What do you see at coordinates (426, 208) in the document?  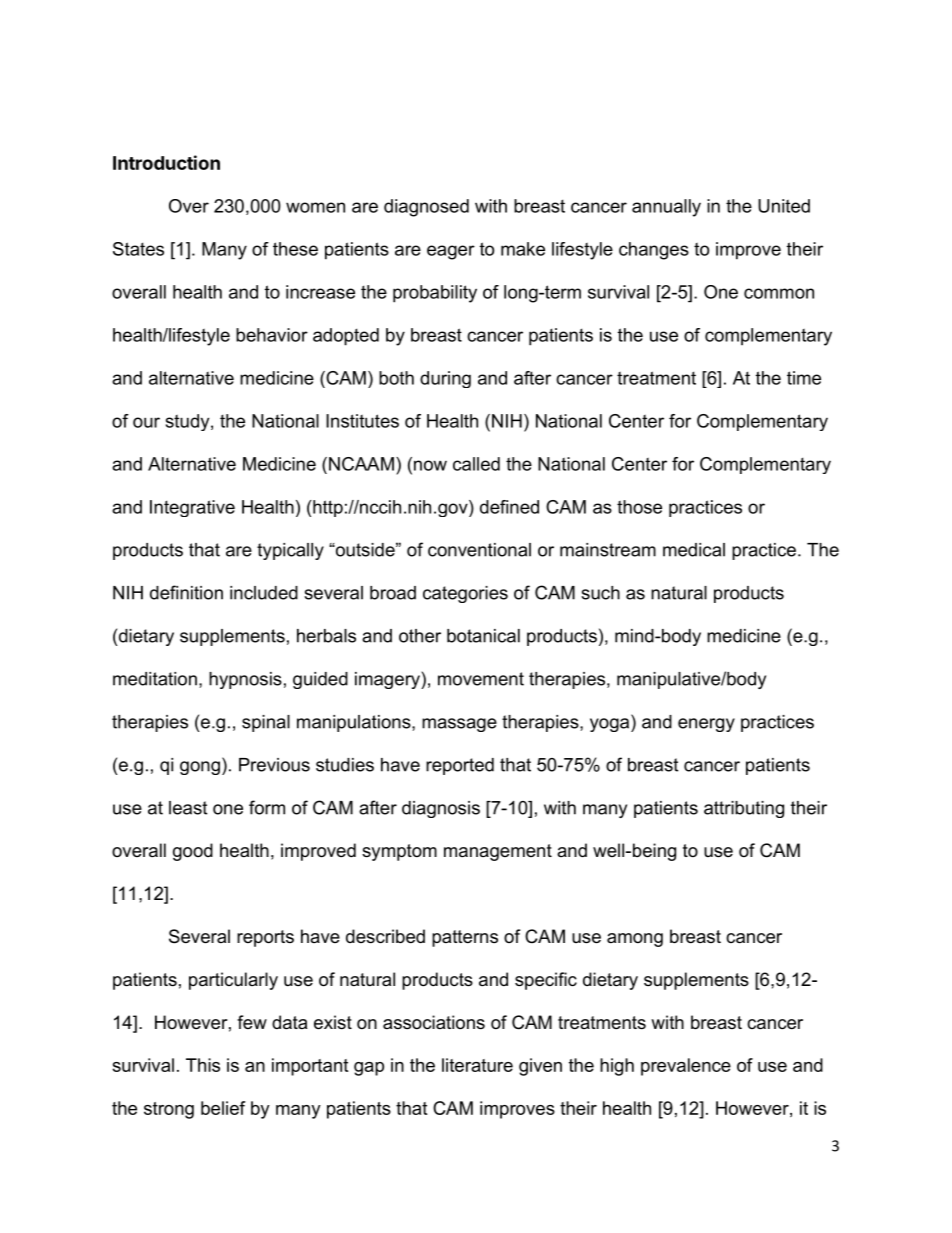 I see `diagnosed` at bounding box center [426, 208].
